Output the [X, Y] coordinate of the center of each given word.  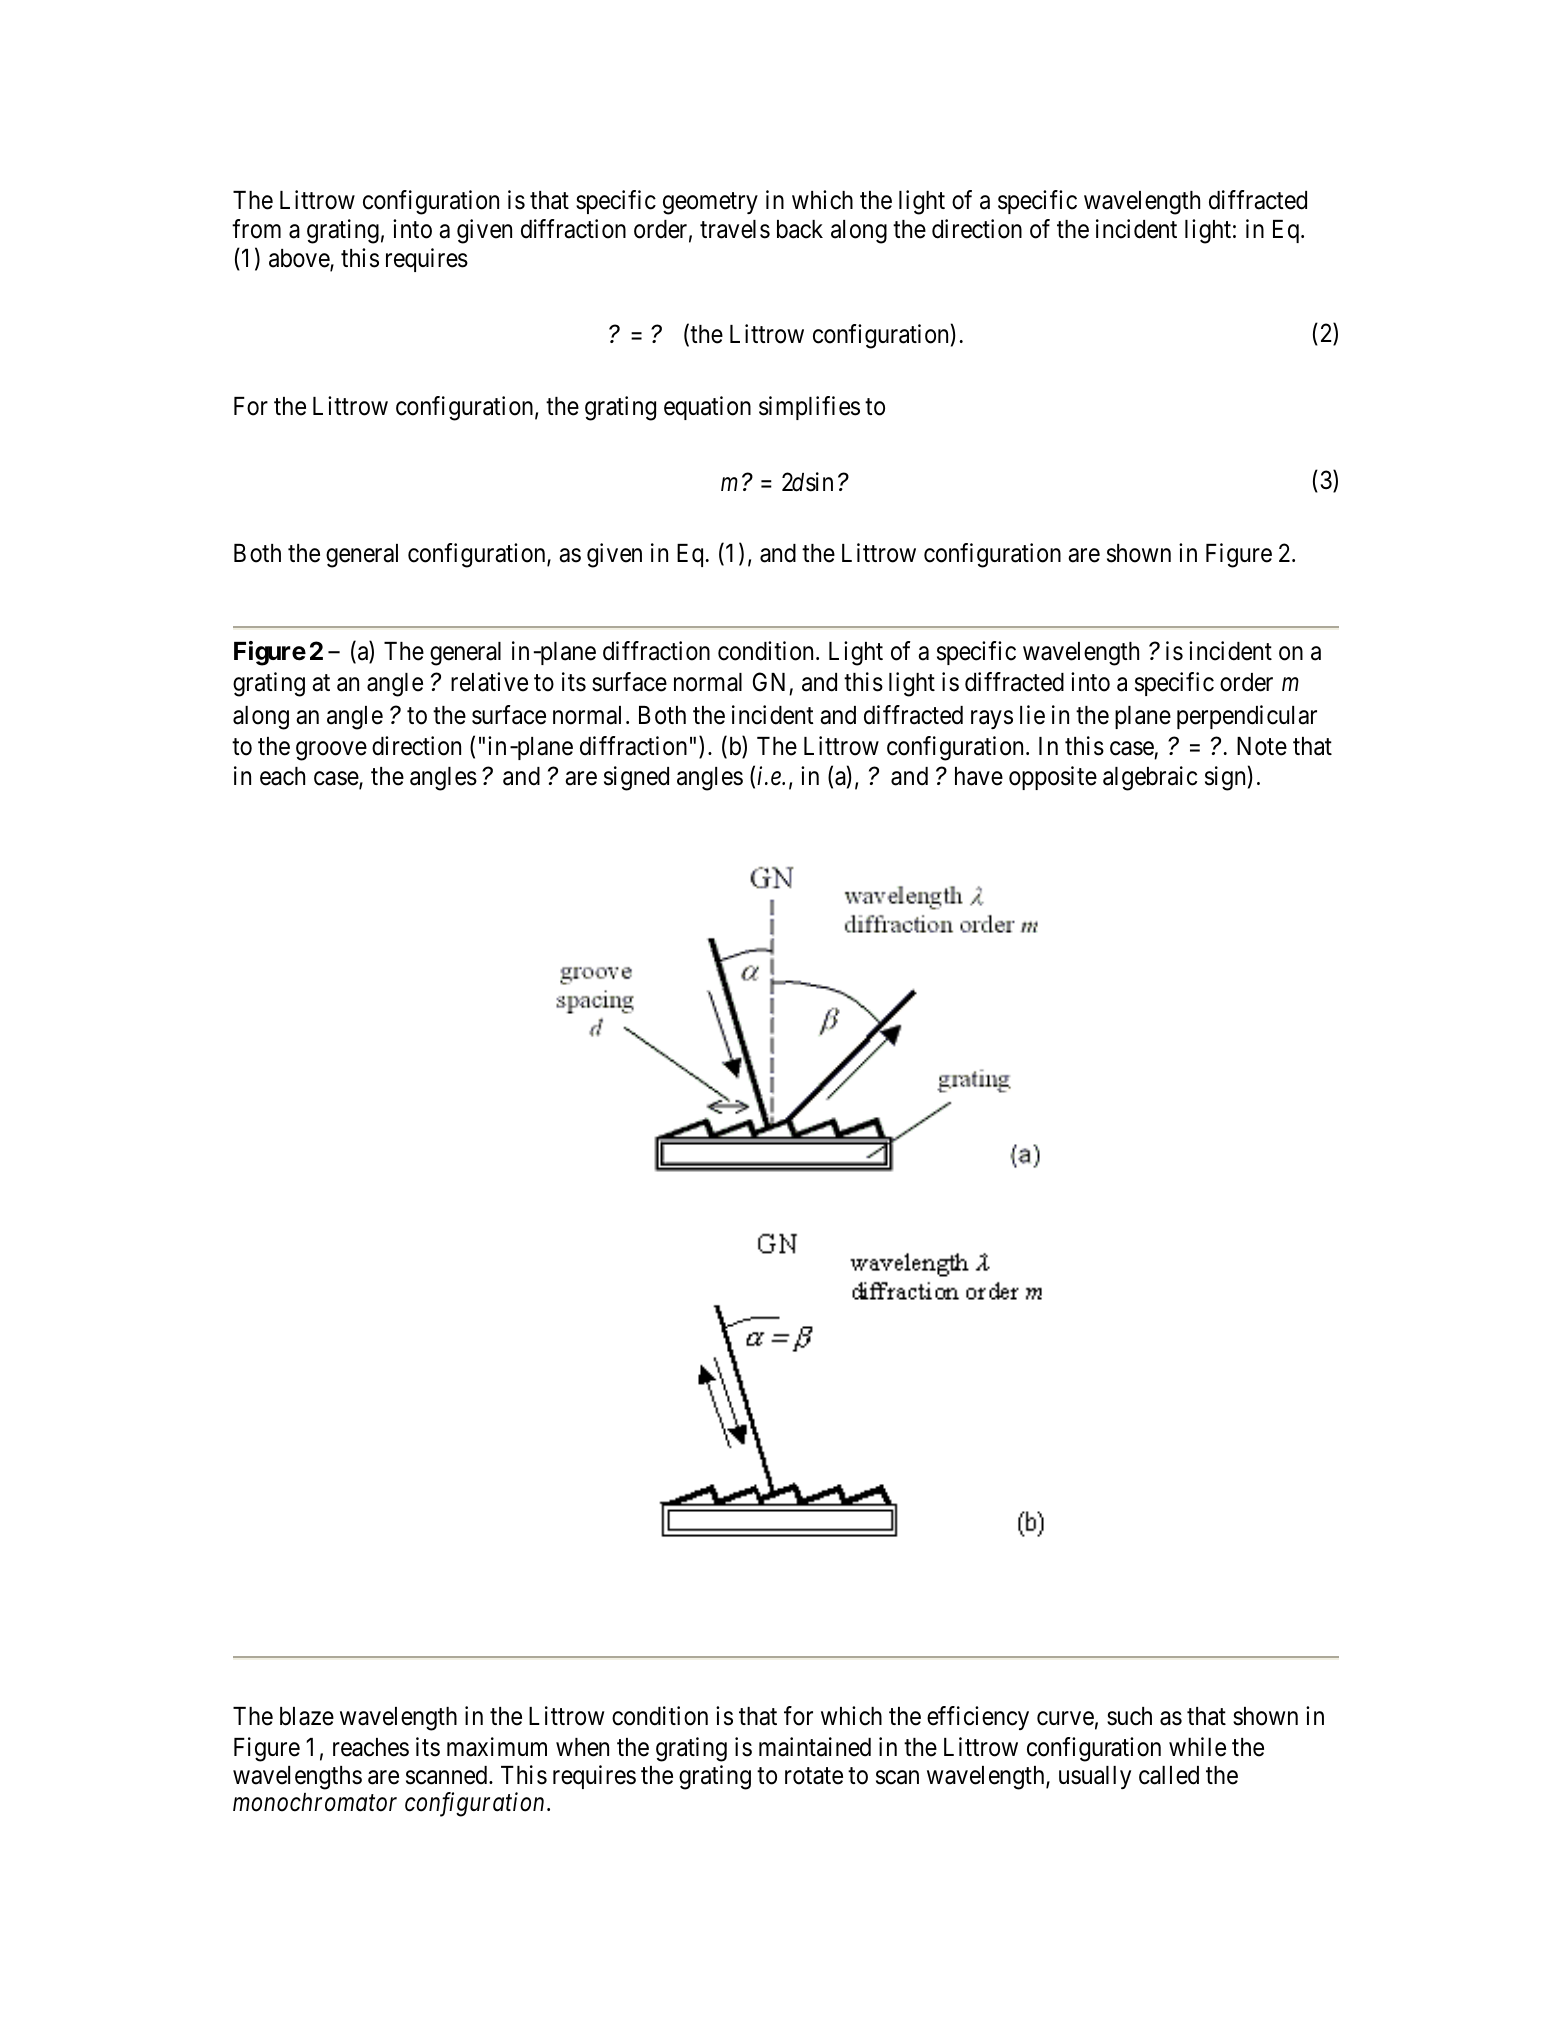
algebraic [1150, 778]
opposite [1053, 778]
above [300, 259]
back [800, 229]
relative [489, 682]
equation [707, 408]
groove [331, 751]
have [979, 776]
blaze [307, 1716]
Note [1262, 746]
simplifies [809, 408]
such [1129, 1716]
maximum [497, 1747]
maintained [815, 1747]
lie [1032, 715]
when [582, 1747]
